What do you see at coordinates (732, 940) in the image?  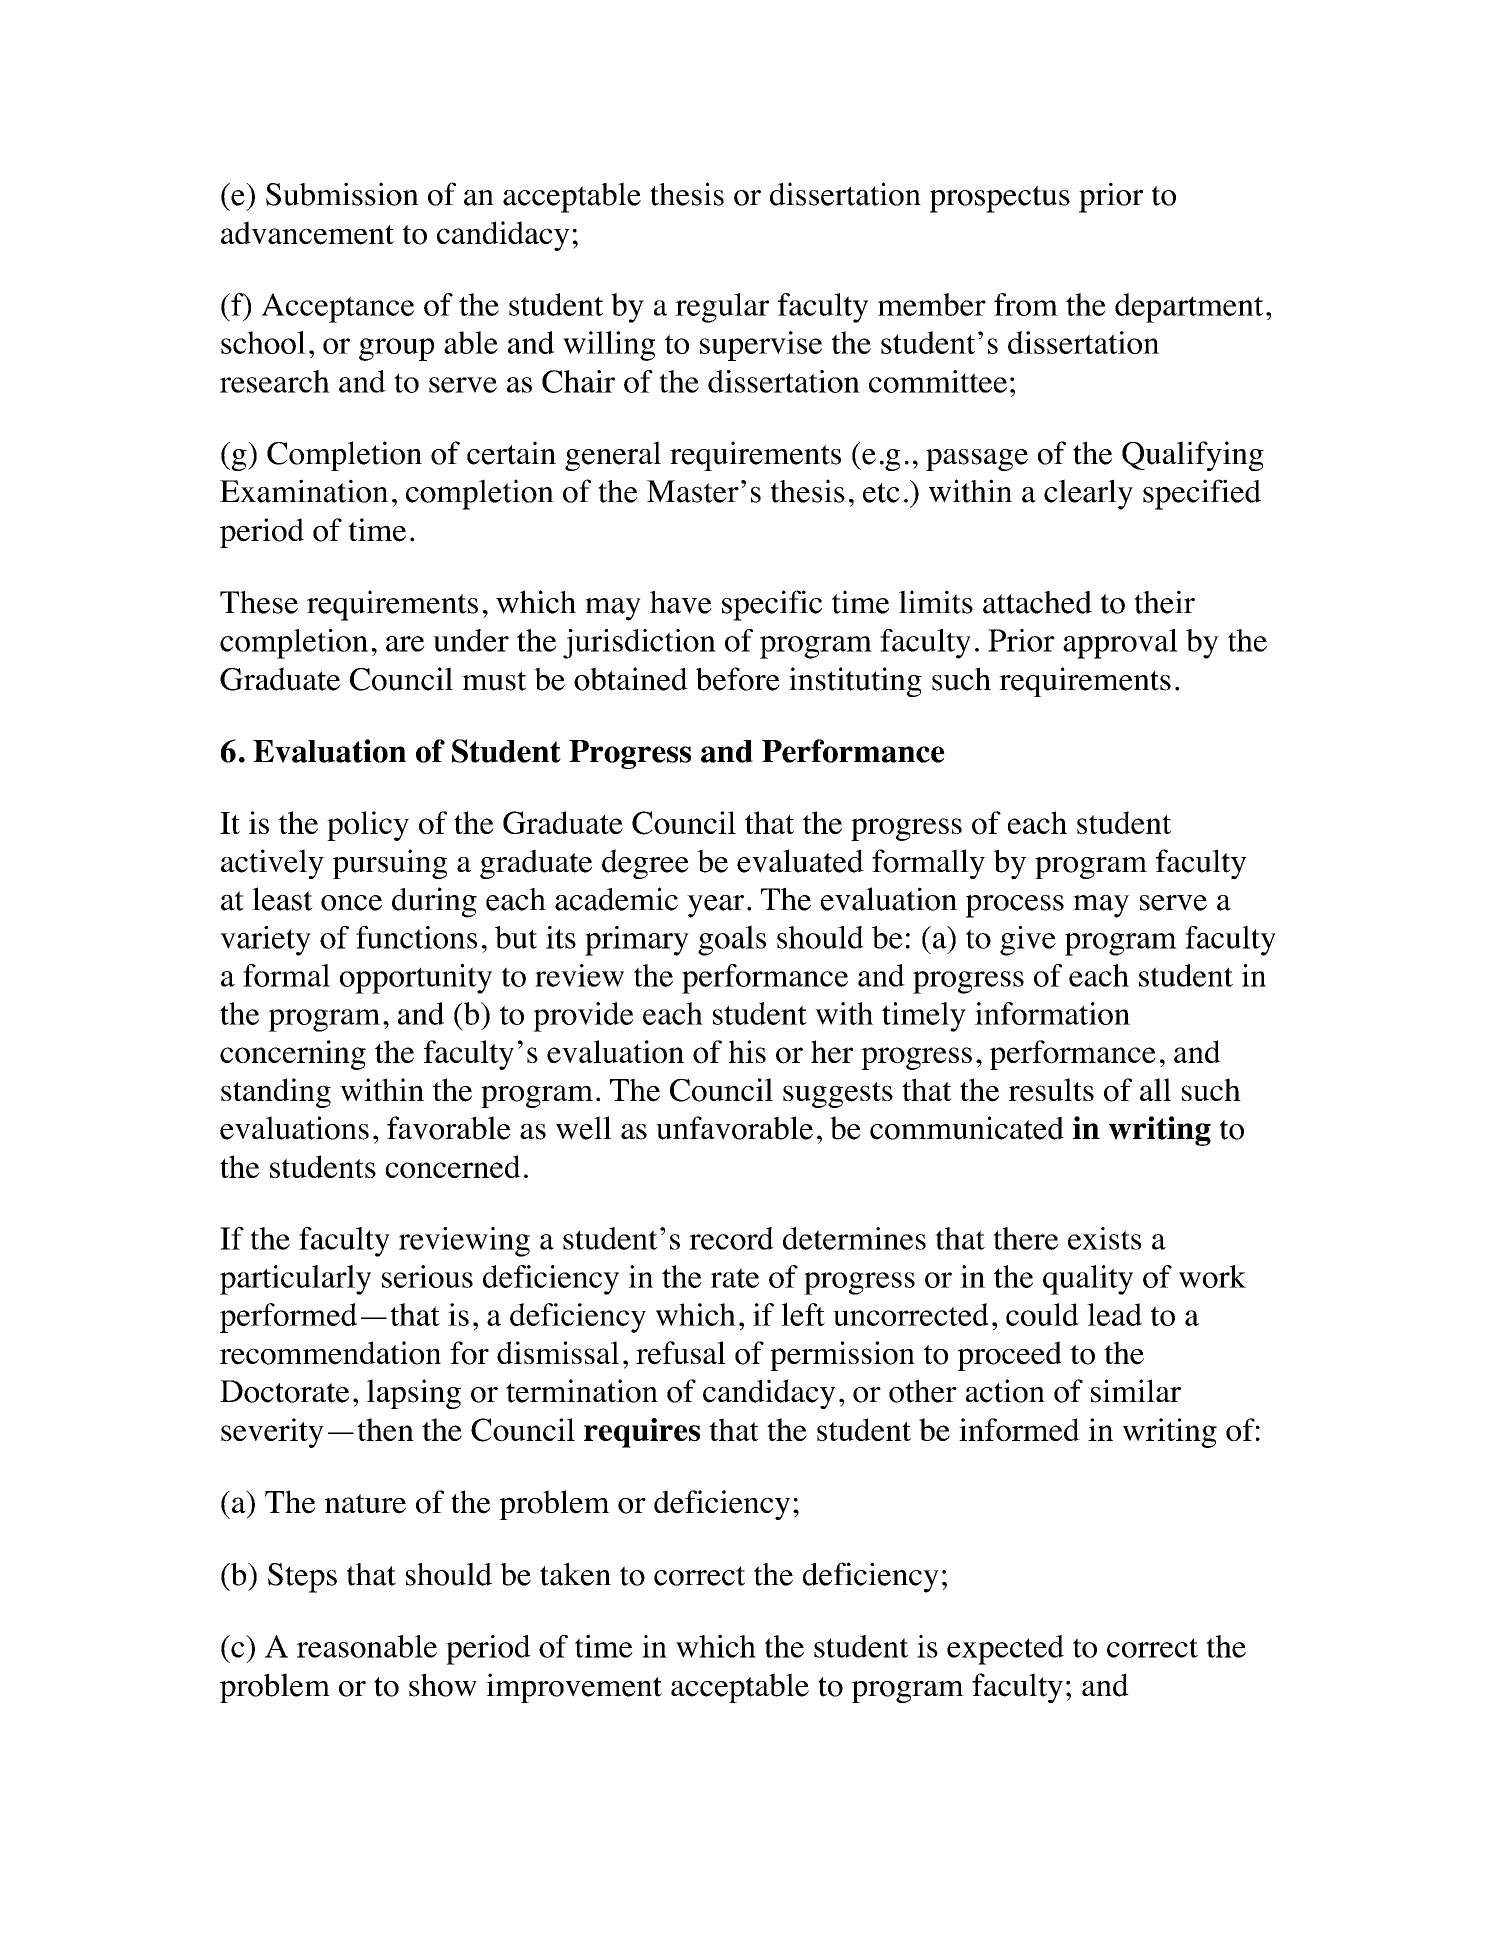 I see `goals` at bounding box center [732, 940].
